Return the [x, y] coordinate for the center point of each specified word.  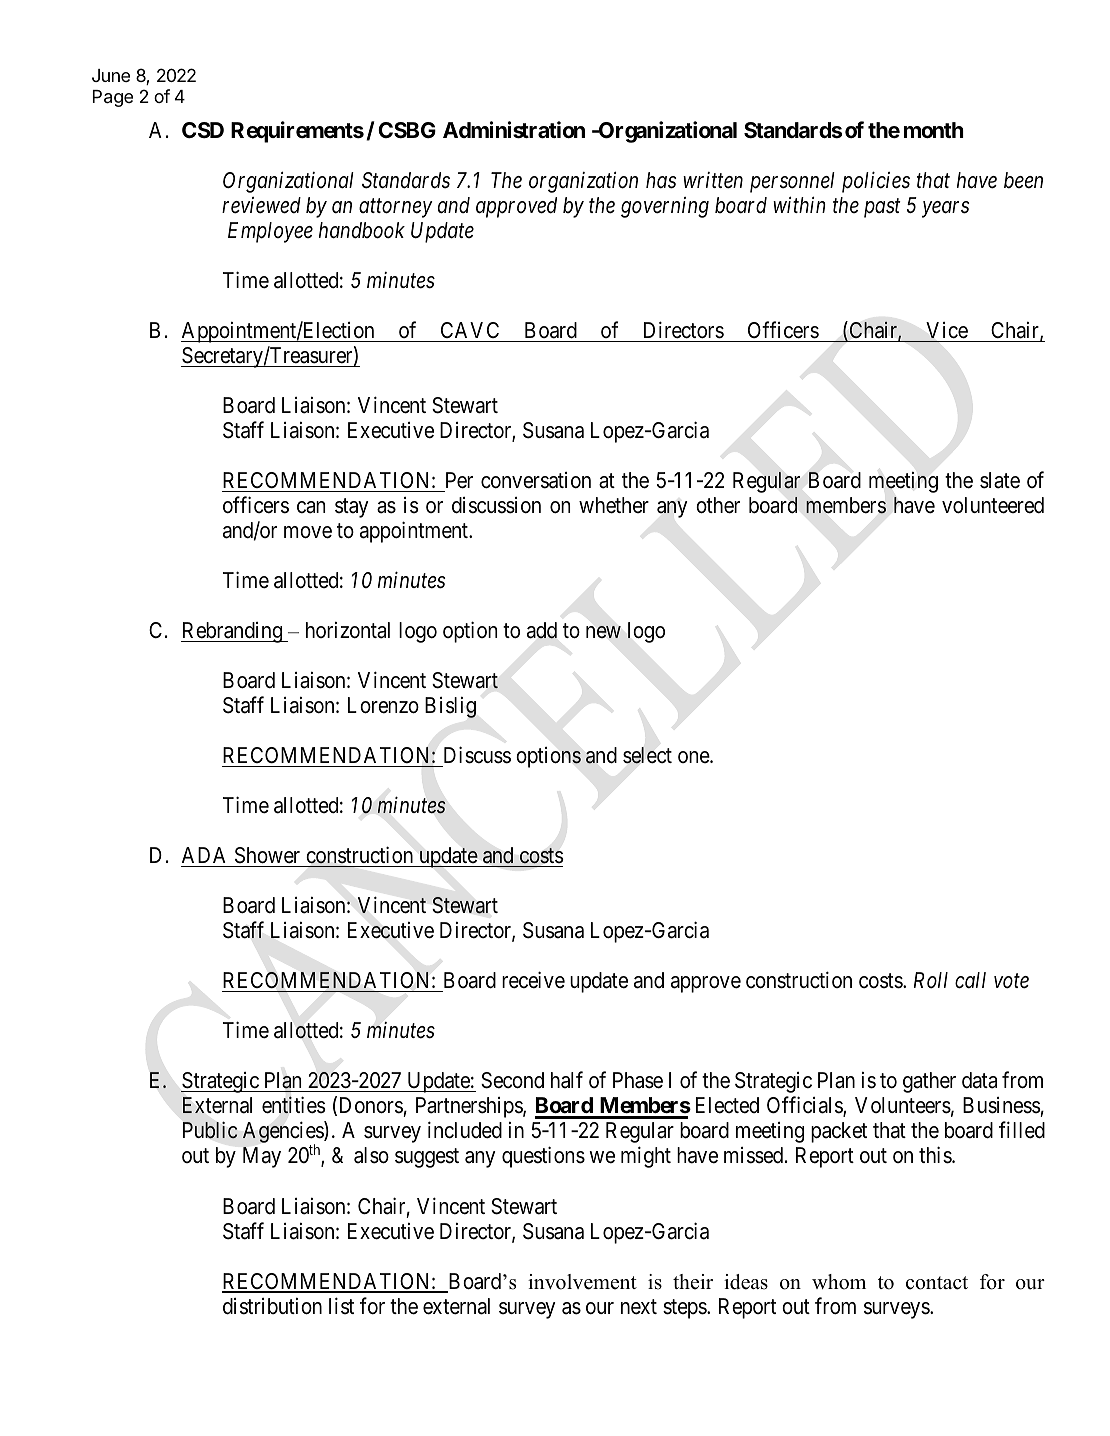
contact [937, 1283]
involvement [582, 1282]
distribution [272, 1306]
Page [113, 98]
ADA [204, 855]
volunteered [993, 505]
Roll [931, 980]
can [311, 507]
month [934, 130]
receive [533, 980]
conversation [536, 480]
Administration [514, 130]
